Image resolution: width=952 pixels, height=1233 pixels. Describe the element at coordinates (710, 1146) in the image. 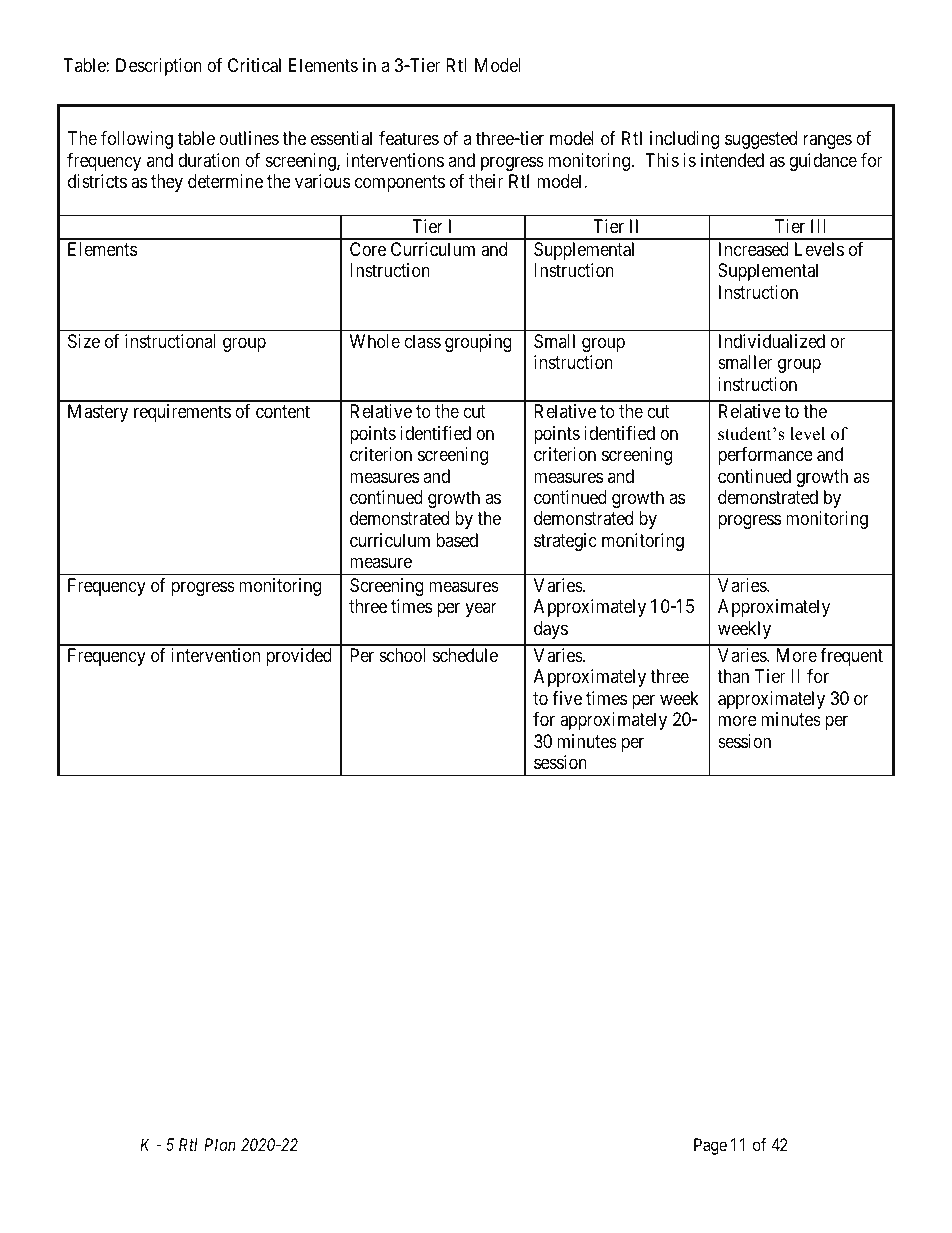

I see `Page` at that location.
